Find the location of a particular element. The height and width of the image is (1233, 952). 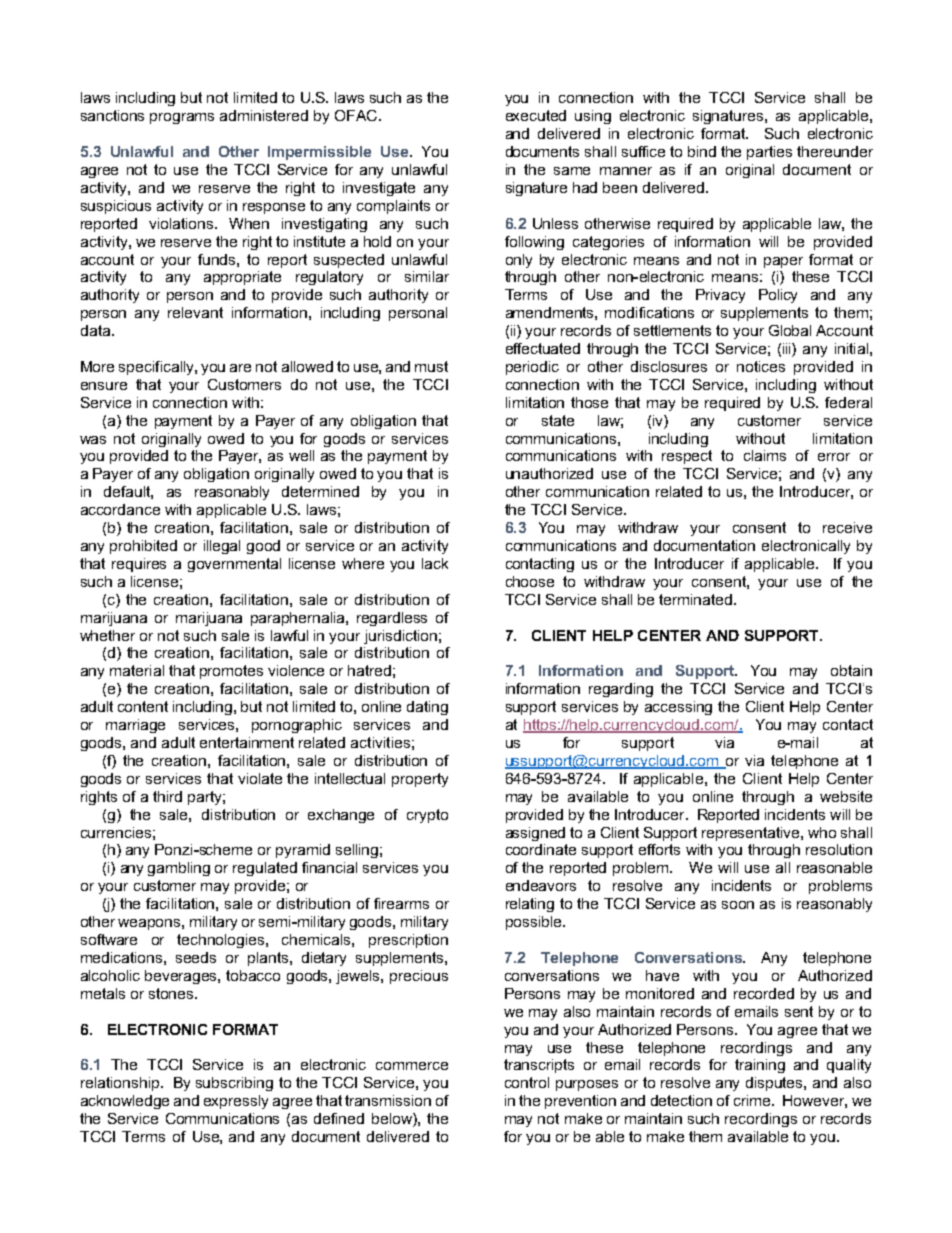

parties is located at coordinates (769, 153).
